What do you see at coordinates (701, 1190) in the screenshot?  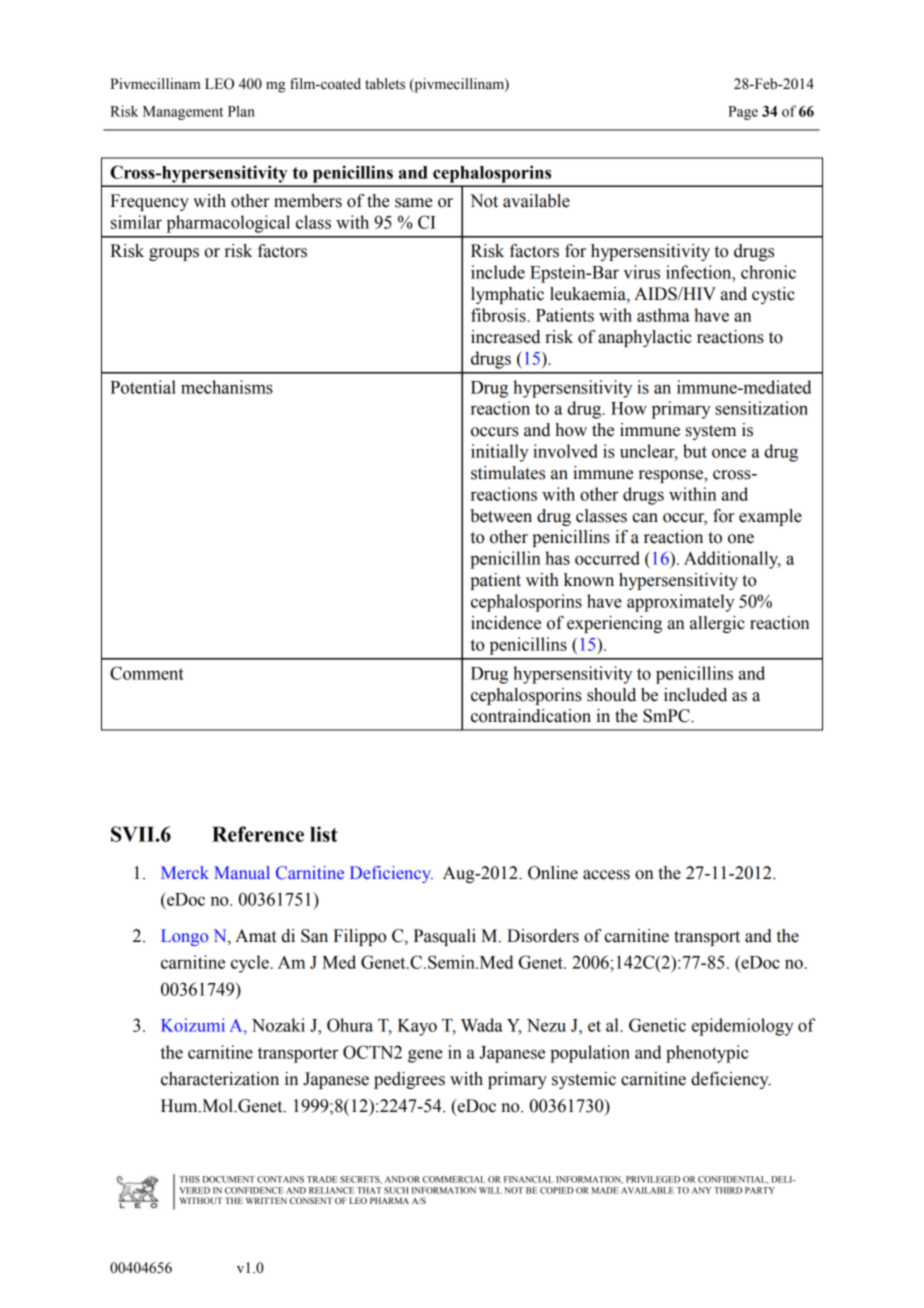 I see `ANY` at bounding box center [701, 1190].
